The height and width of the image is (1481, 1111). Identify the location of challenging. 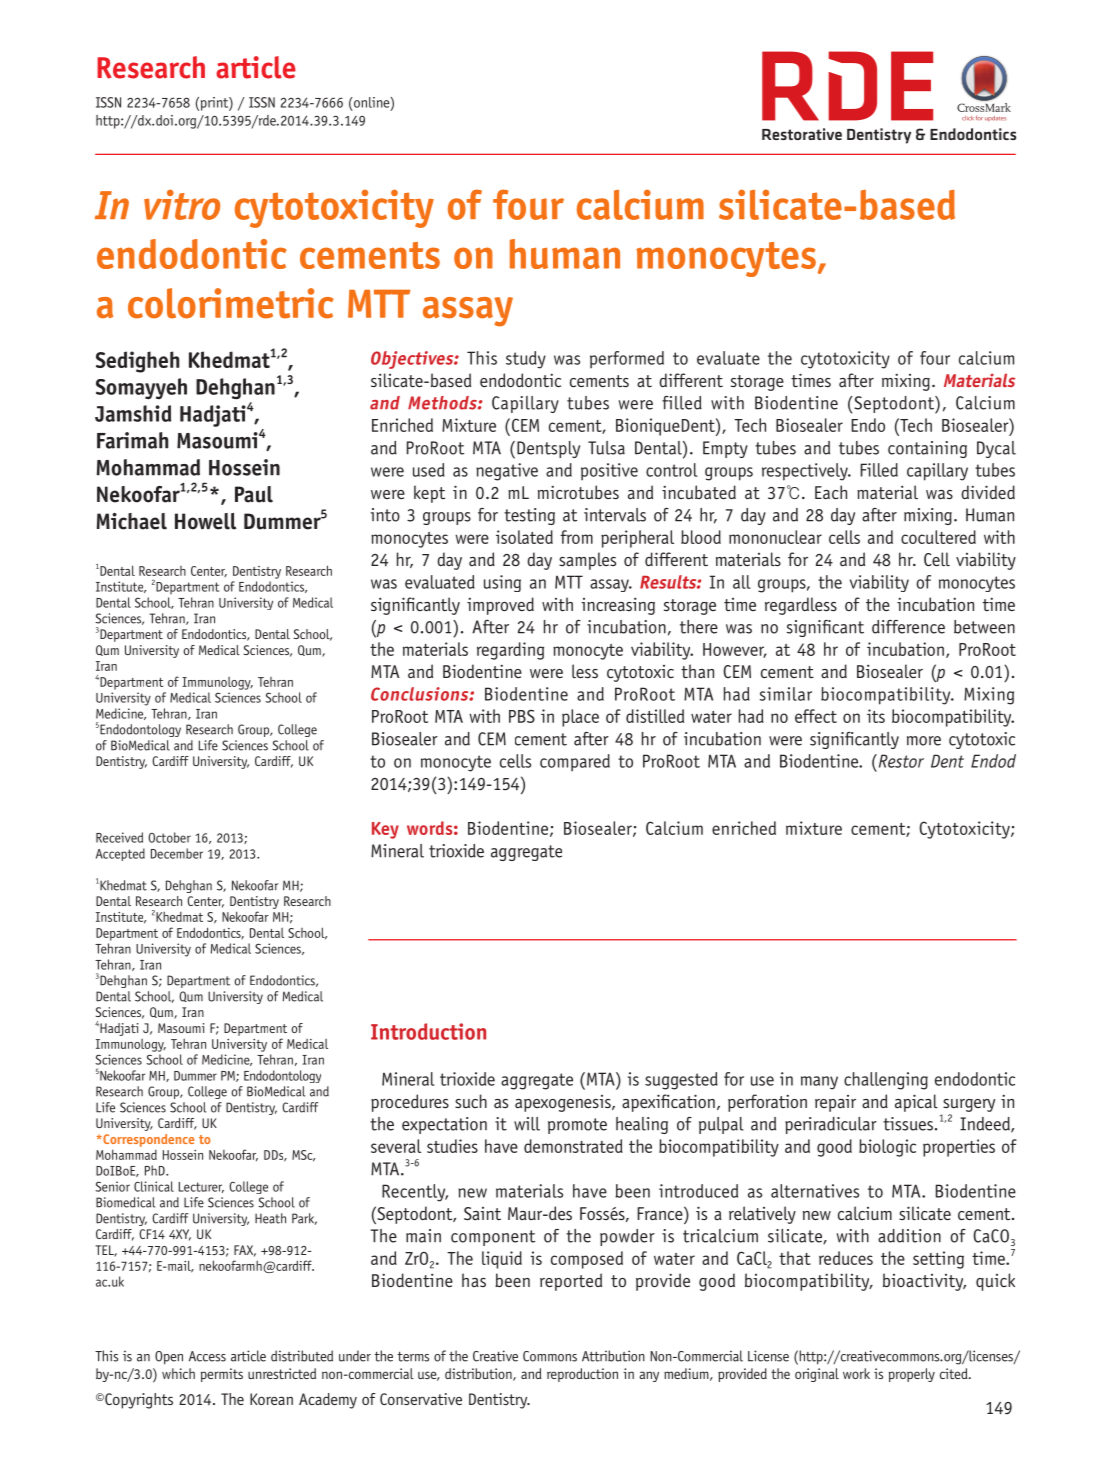
(886, 1081).
